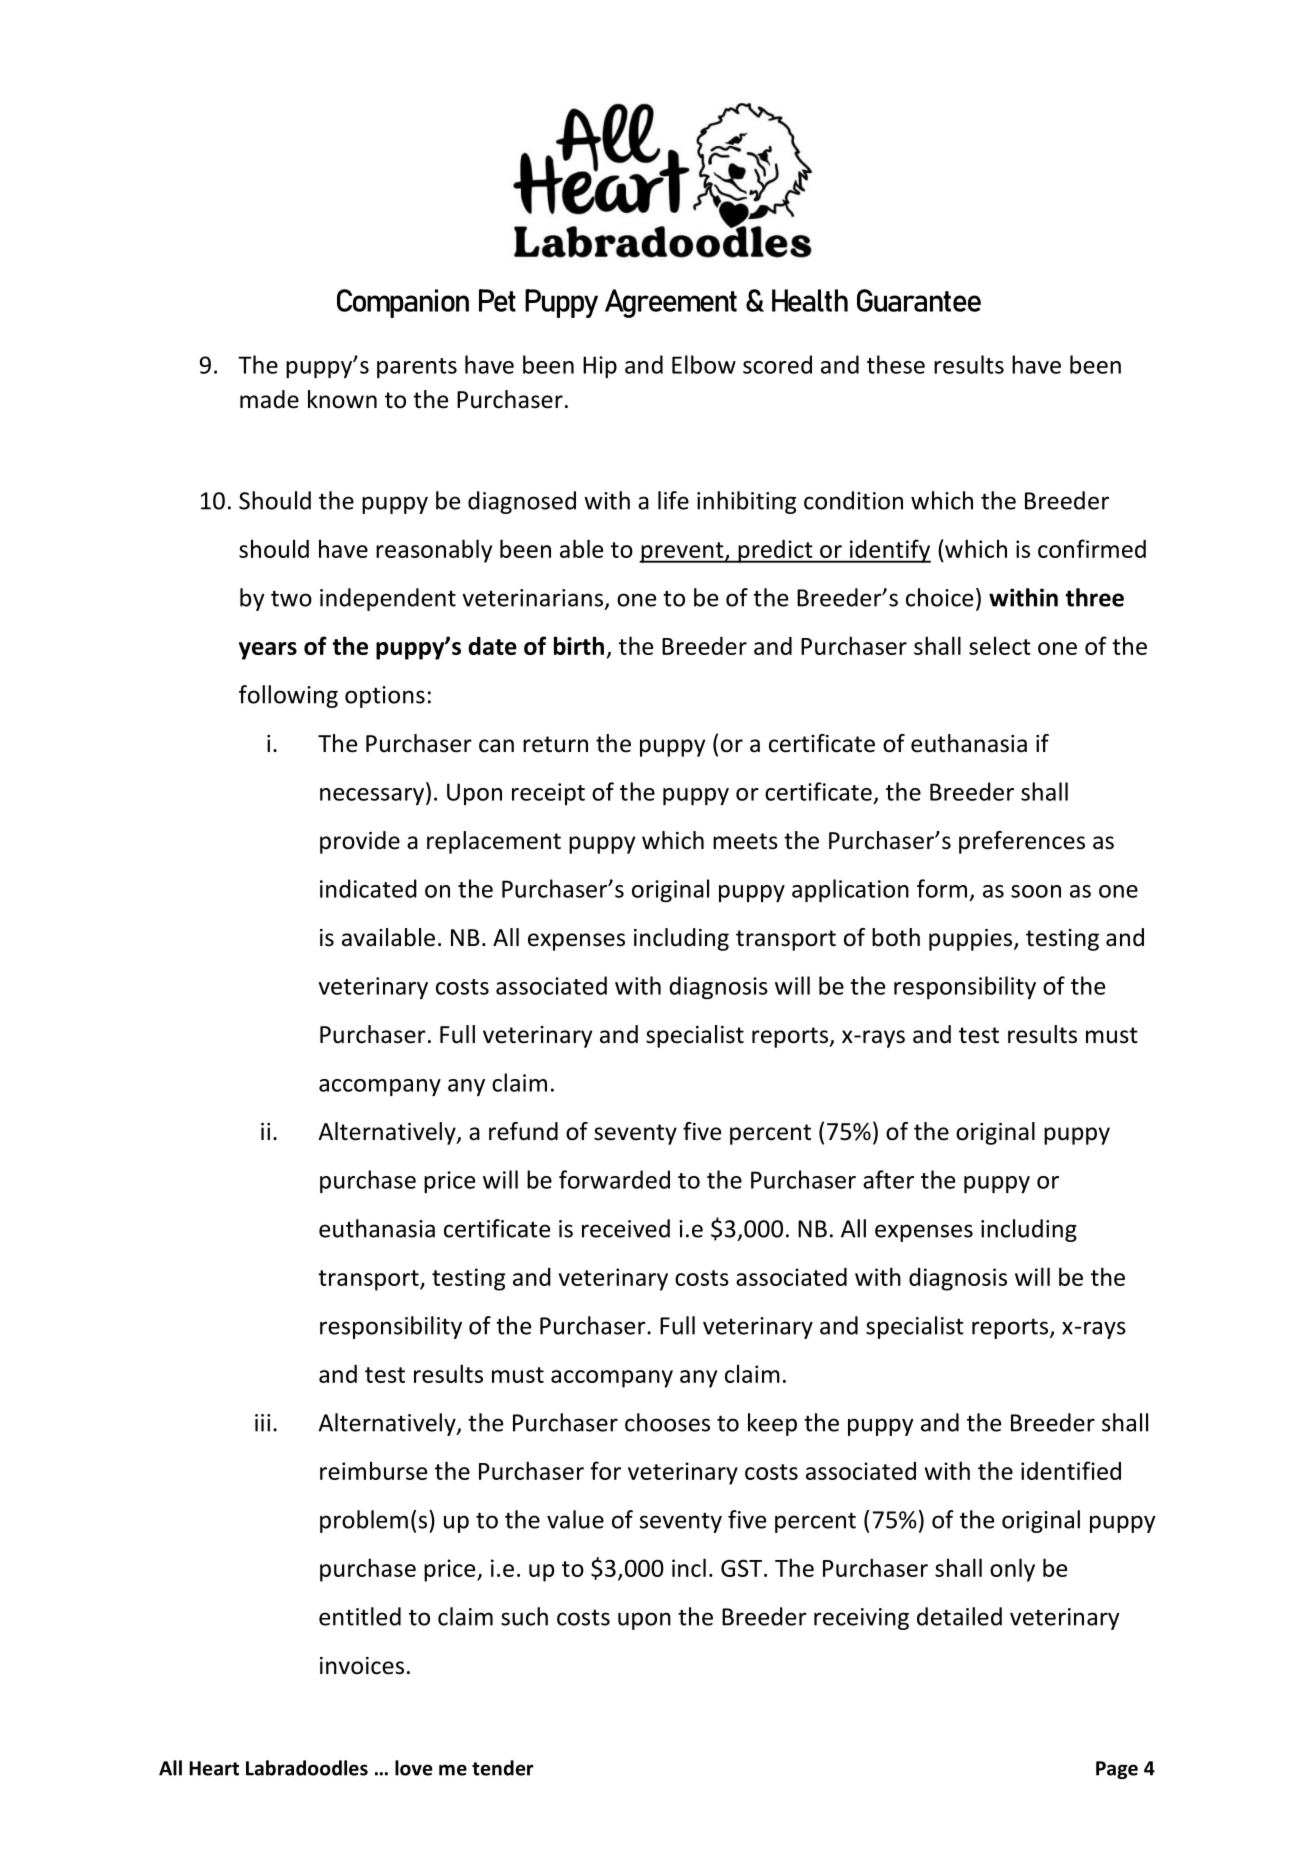  Describe the element at coordinates (342, 399) in the screenshot. I see `known` at that location.
